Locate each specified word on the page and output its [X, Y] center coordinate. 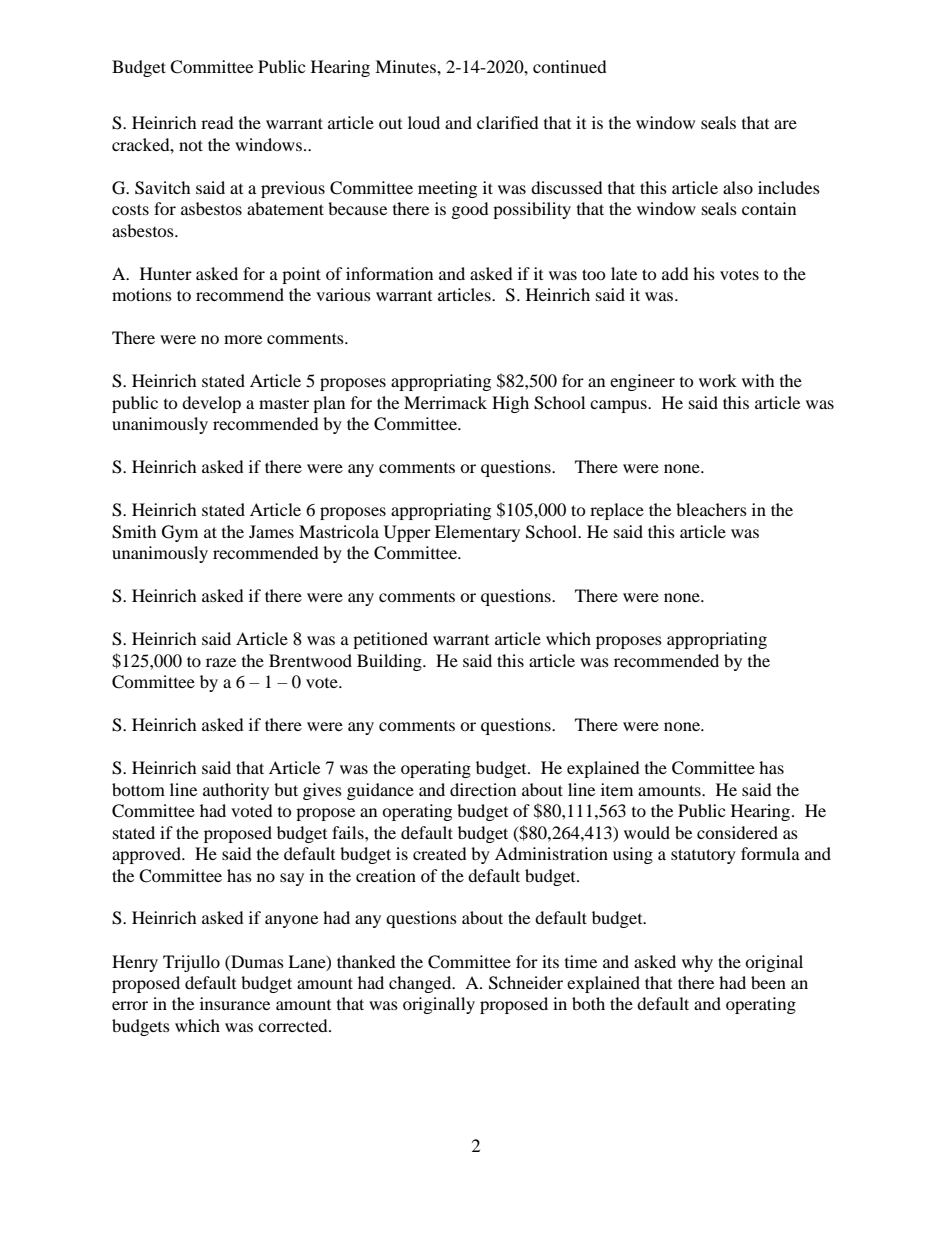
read [217, 122]
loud [424, 122]
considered [737, 832]
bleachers [711, 509]
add [675, 273]
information [389, 273]
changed [421, 984]
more [243, 339]
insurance [235, 1003]
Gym [180, 533]
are [785, 124]
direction [483, 789]
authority [236, 791]
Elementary [477, 533]
